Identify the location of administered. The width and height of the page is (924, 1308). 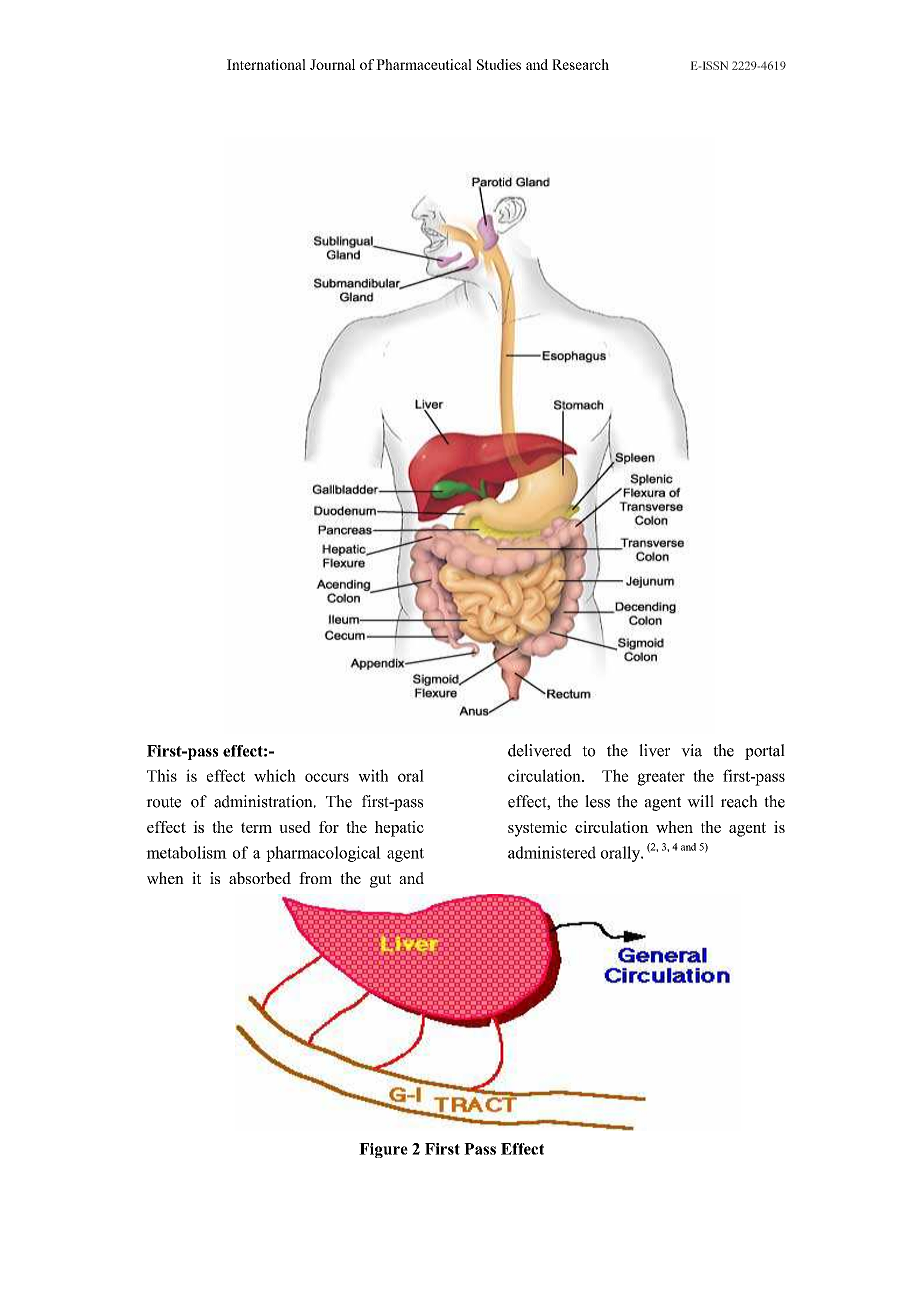
(552, 852).
